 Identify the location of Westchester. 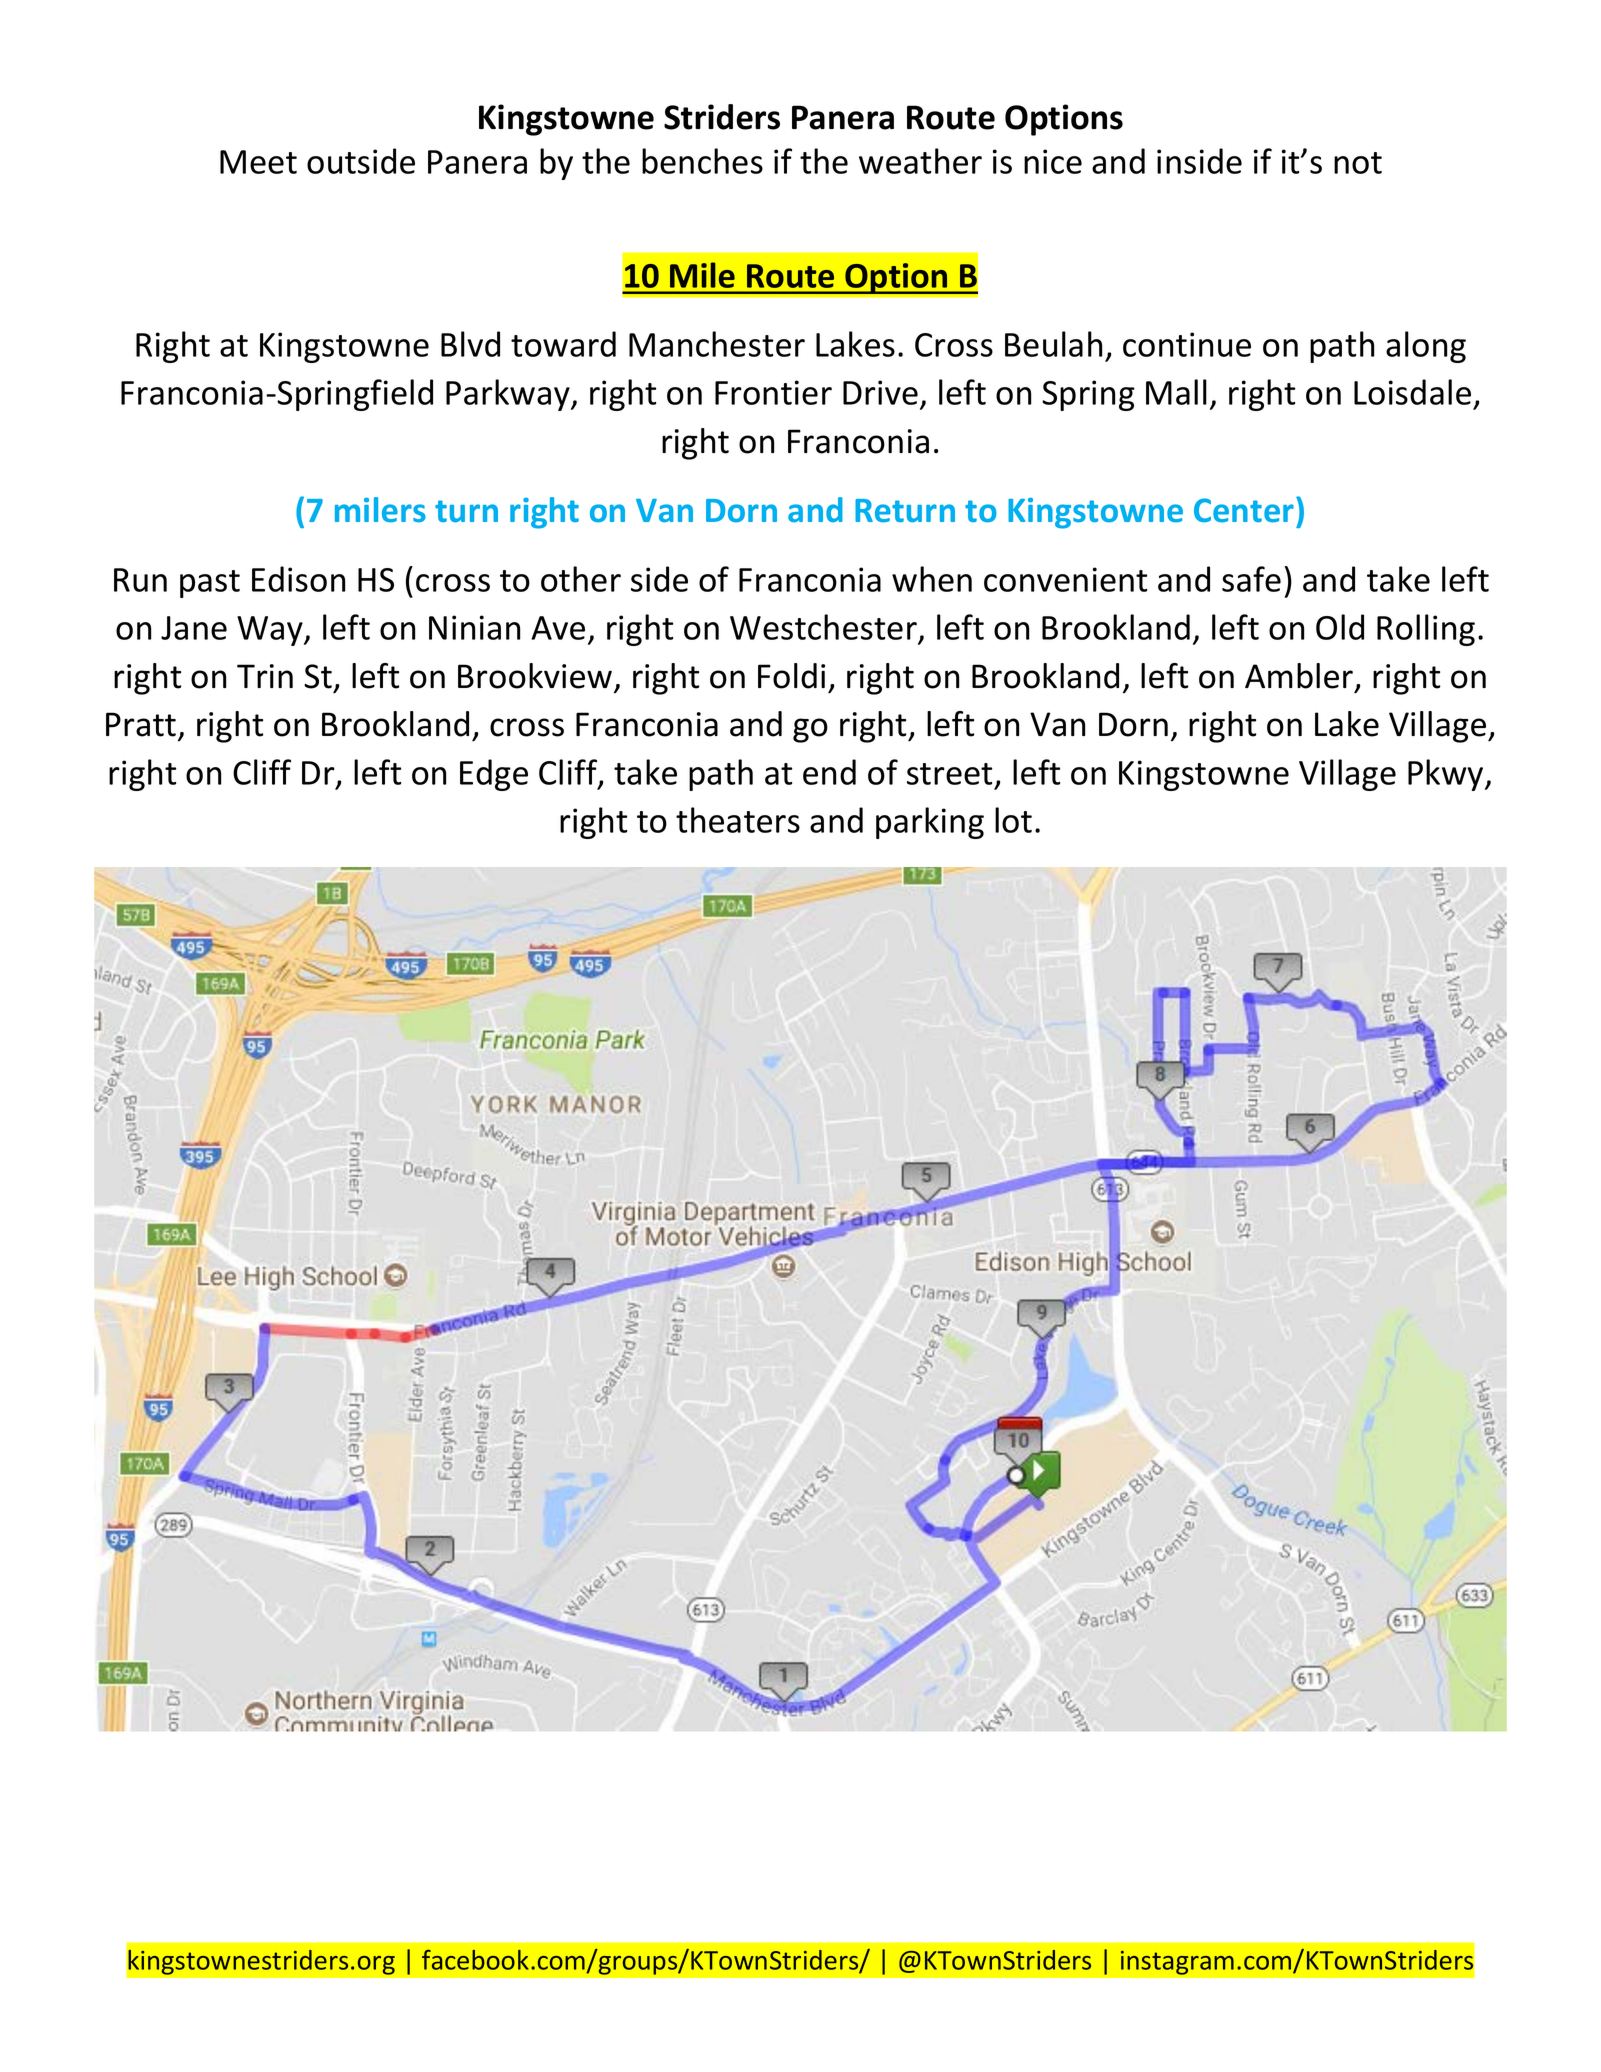
(824, 628).
